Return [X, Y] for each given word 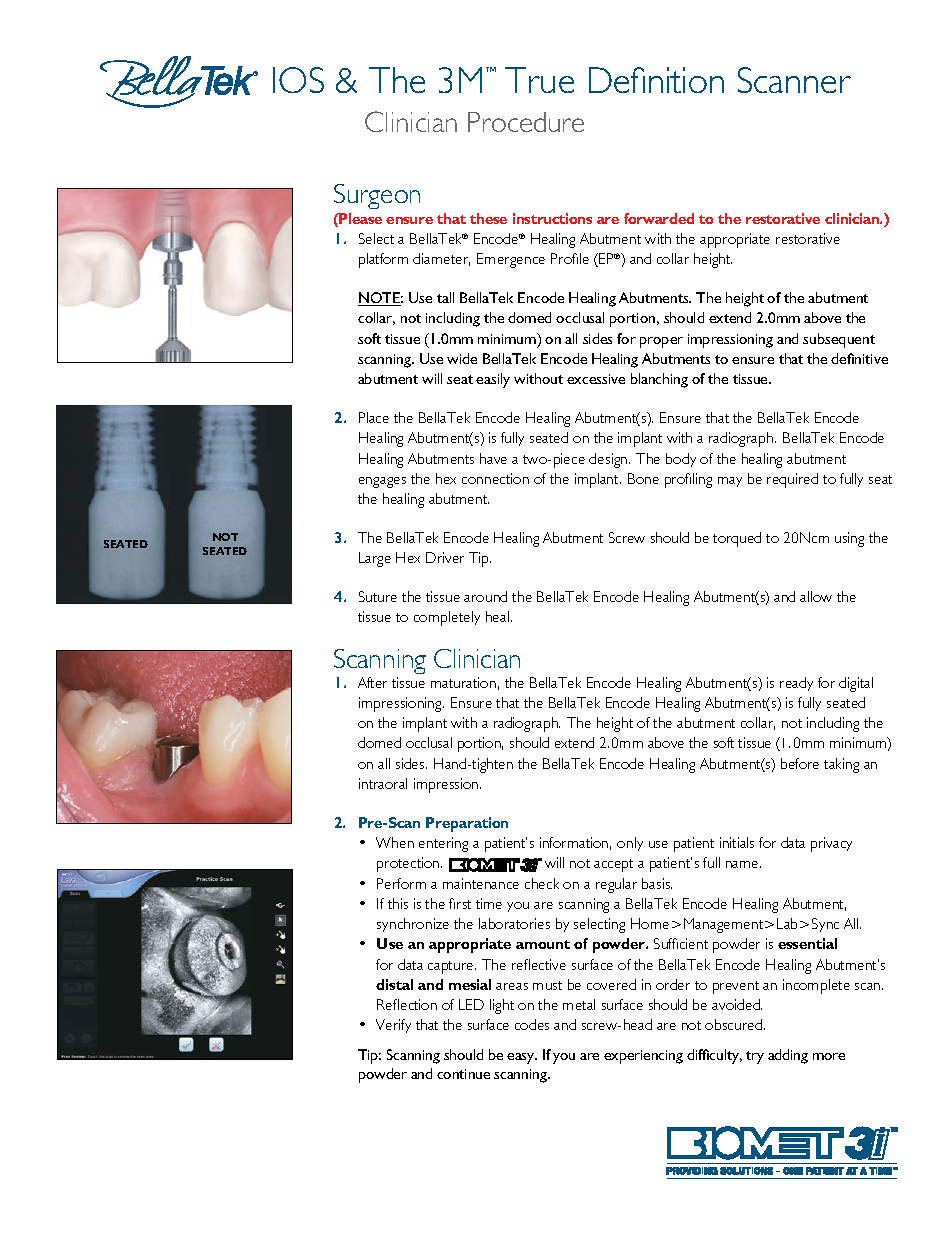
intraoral [383, 783]
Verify [393, 1026]
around [485, 596]
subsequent [839, 340]
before [800, 763]
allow [816, 596]
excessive [596, 379]
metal [579, 1004]
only [630, 844]
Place [374, 417]
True [539, 80]
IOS [298, 80]
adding [788, 1056]
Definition [656, 80]
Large [375, 559]
